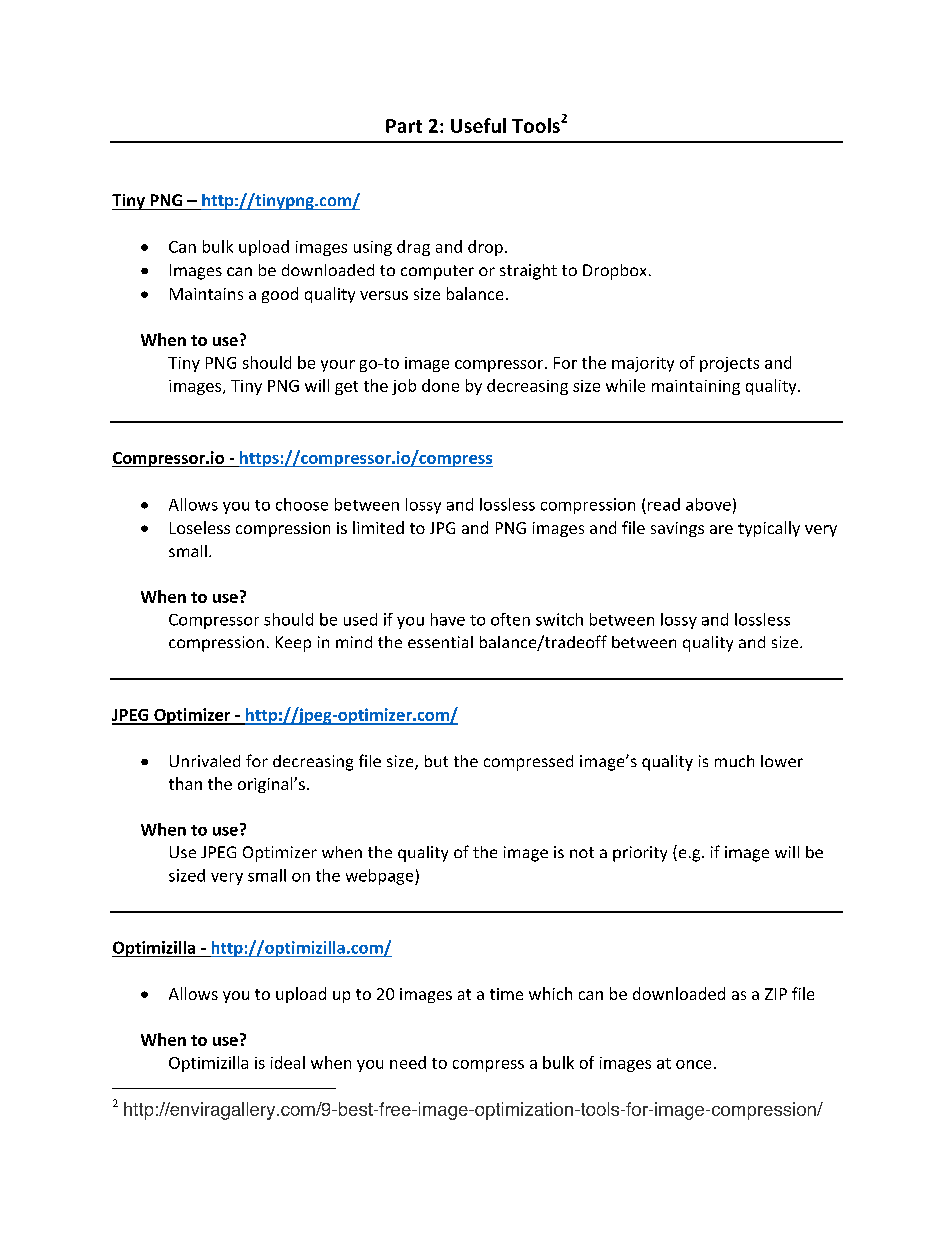  I want to click on Unrivaled, so click(205, 761).
